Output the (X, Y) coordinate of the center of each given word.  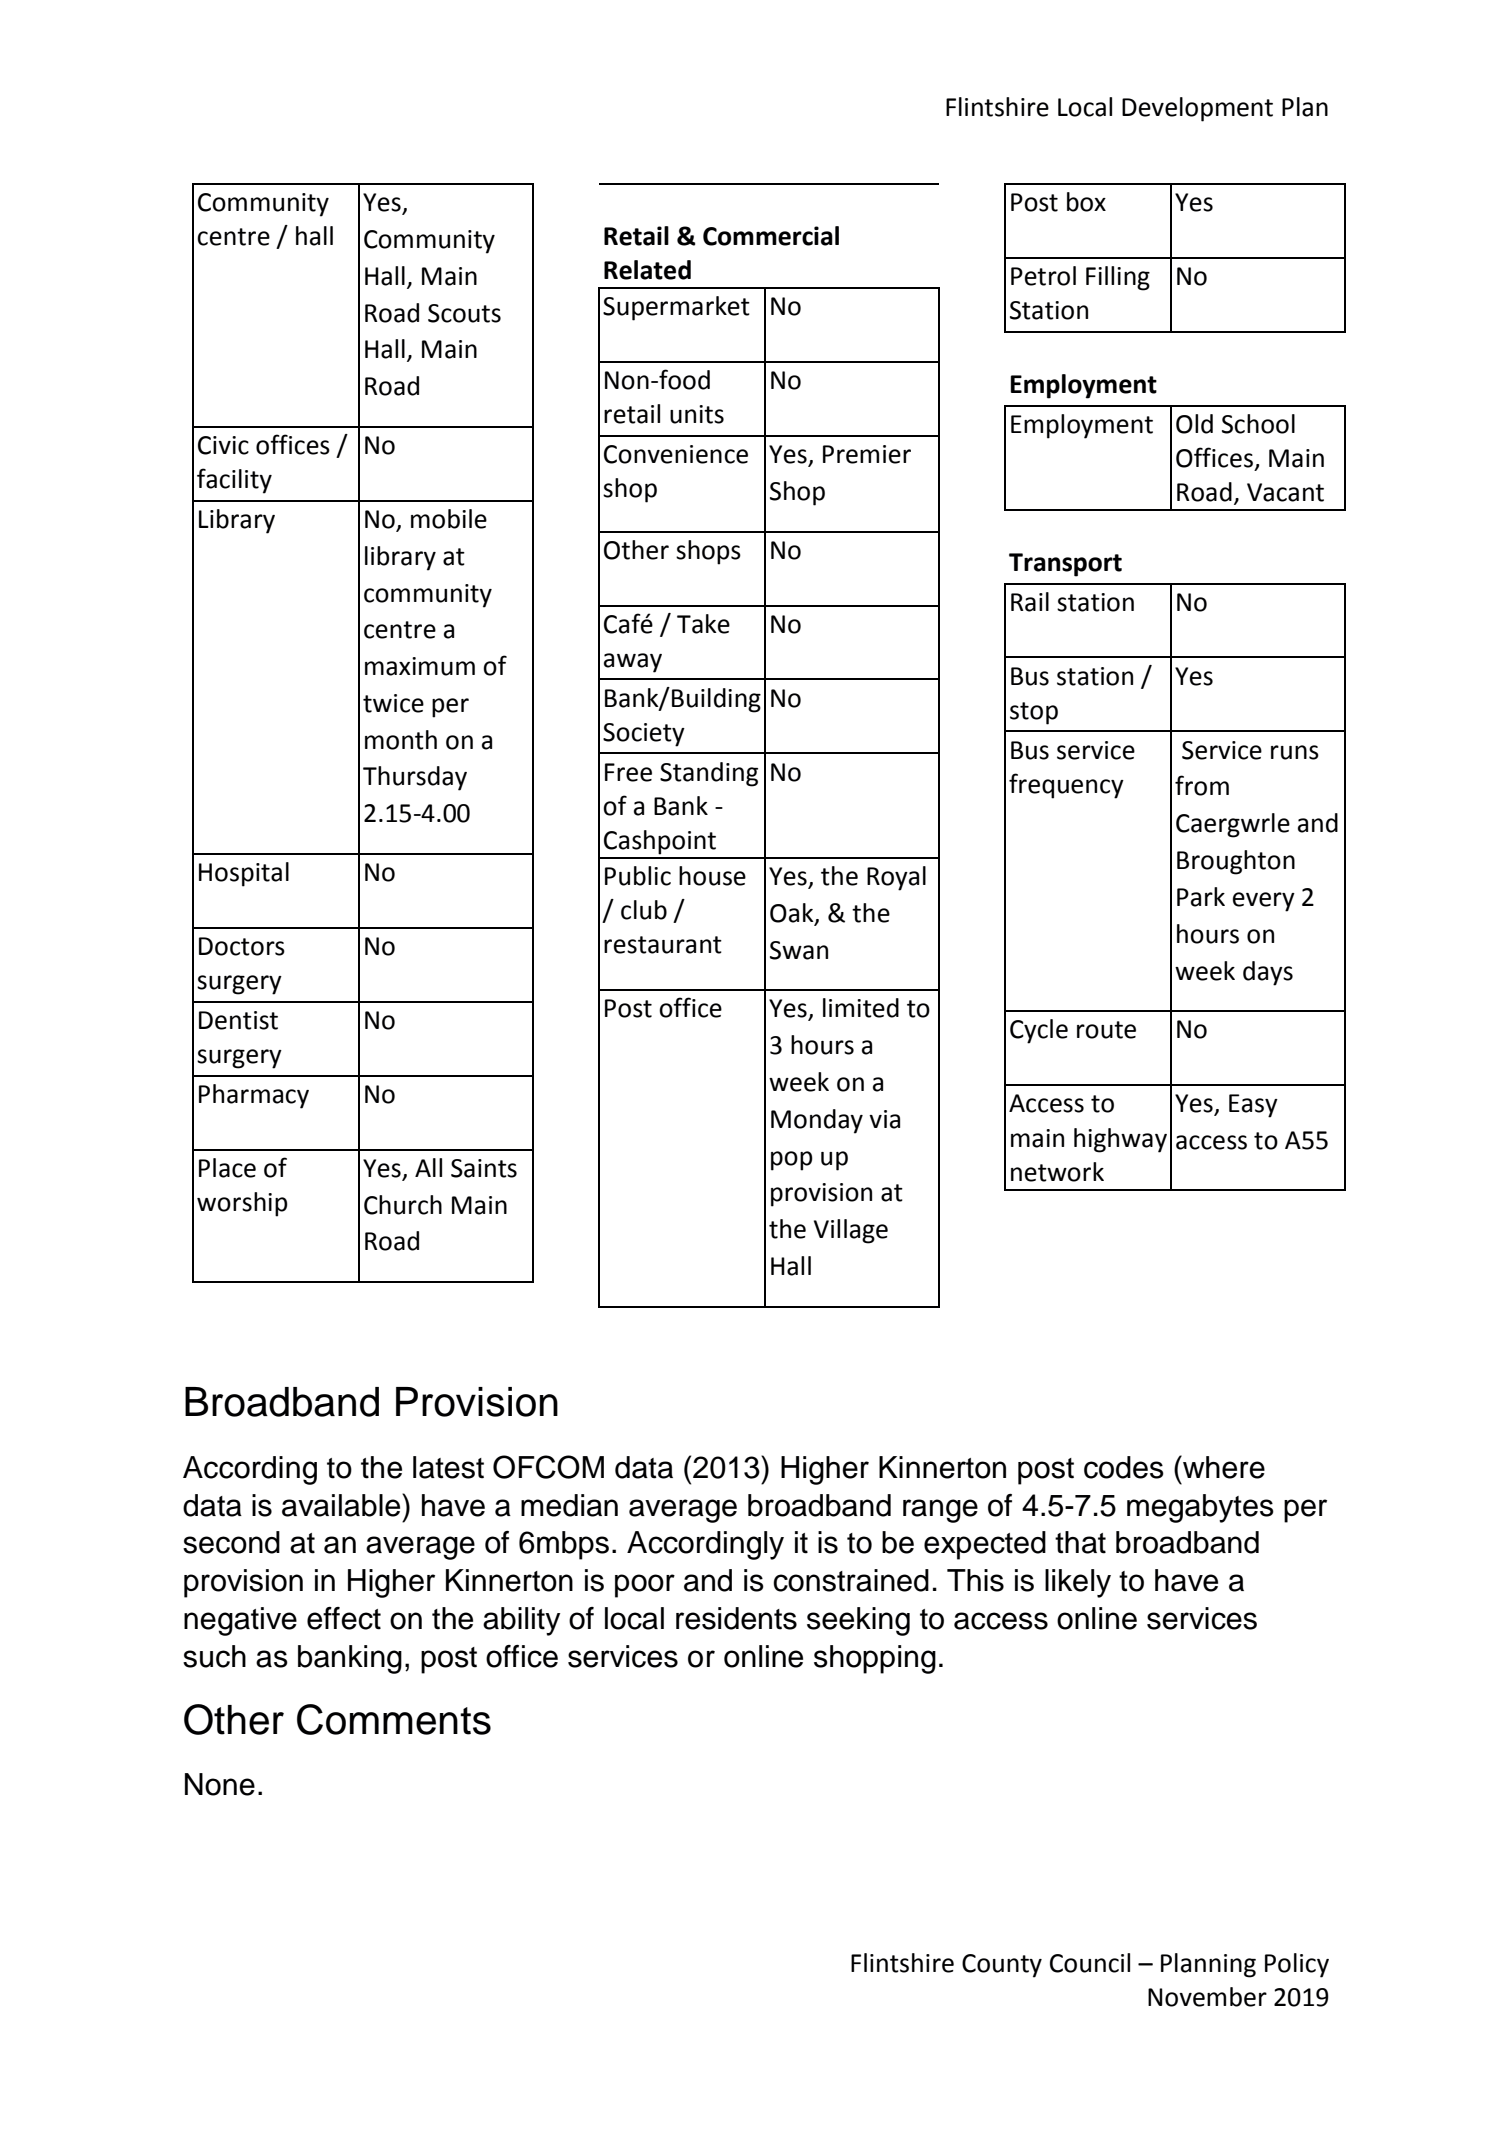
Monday (817, 1121)
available (342, 1505)
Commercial (771, 236)
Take (703, 624)
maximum (420, 666)
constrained (851, 1580)
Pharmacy (254, 1096)
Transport (1065, 565)
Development (1197, 109)
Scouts (464, 313)
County (1002, 1966)
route (1106, 1030)
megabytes (1200, 1508)
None (220, 1784)
